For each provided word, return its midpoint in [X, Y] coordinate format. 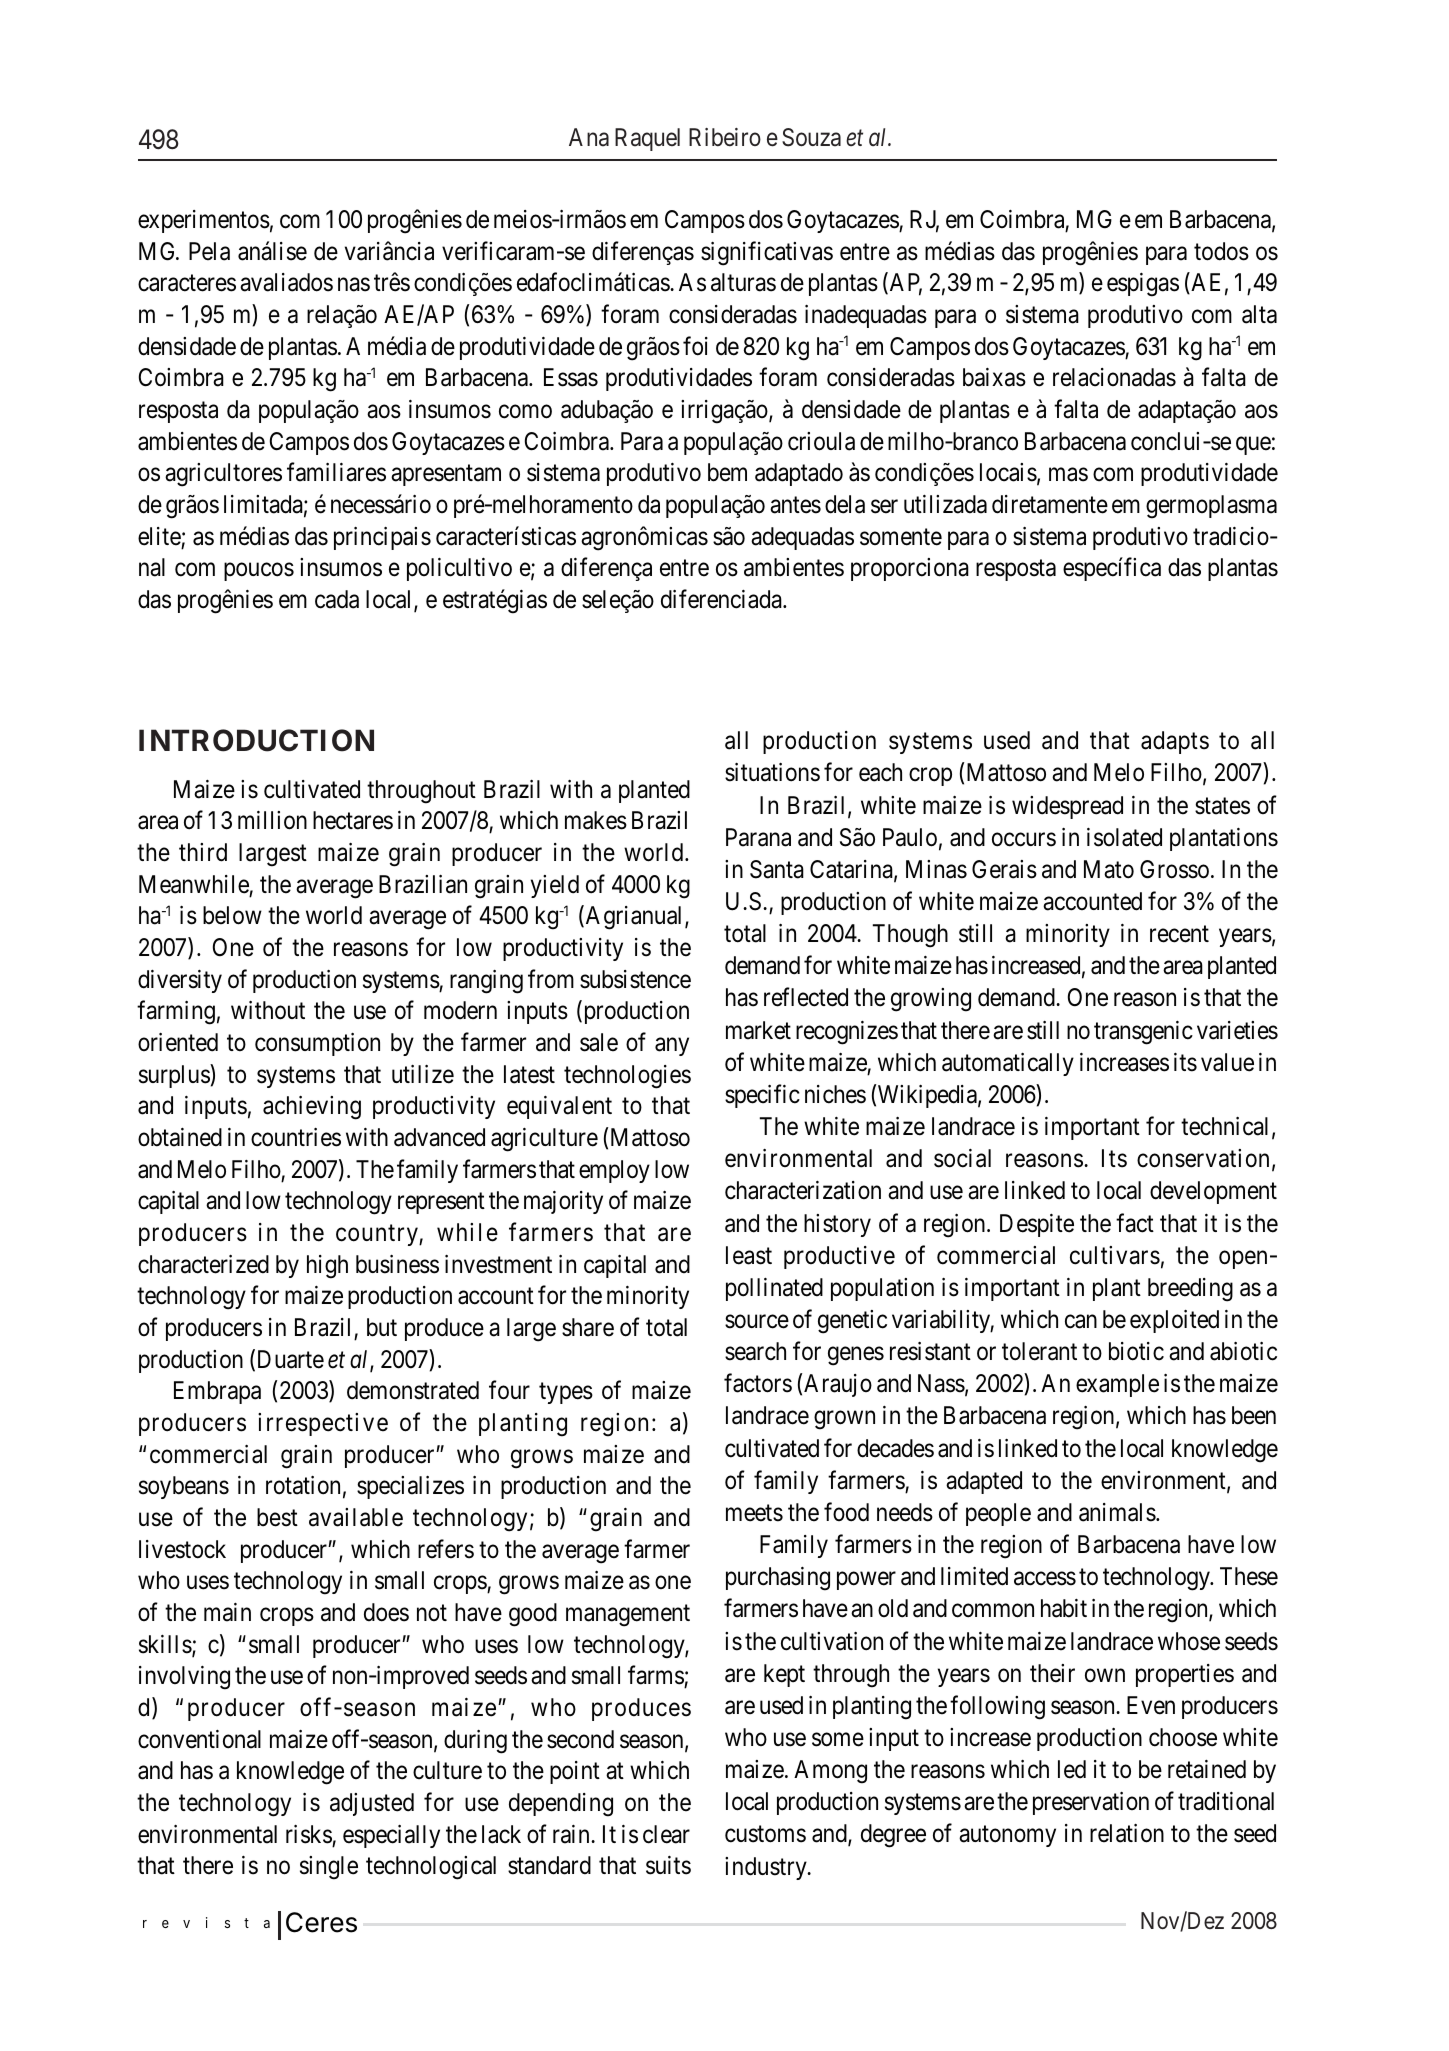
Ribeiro [725, 137]
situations [772, 772]
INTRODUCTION [256, 740]
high [327, 1267]
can [1081, 1322]
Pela [209, 251]
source [757, 1322]
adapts [1175, 742]
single [329, 1868]
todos [1221, 251]
